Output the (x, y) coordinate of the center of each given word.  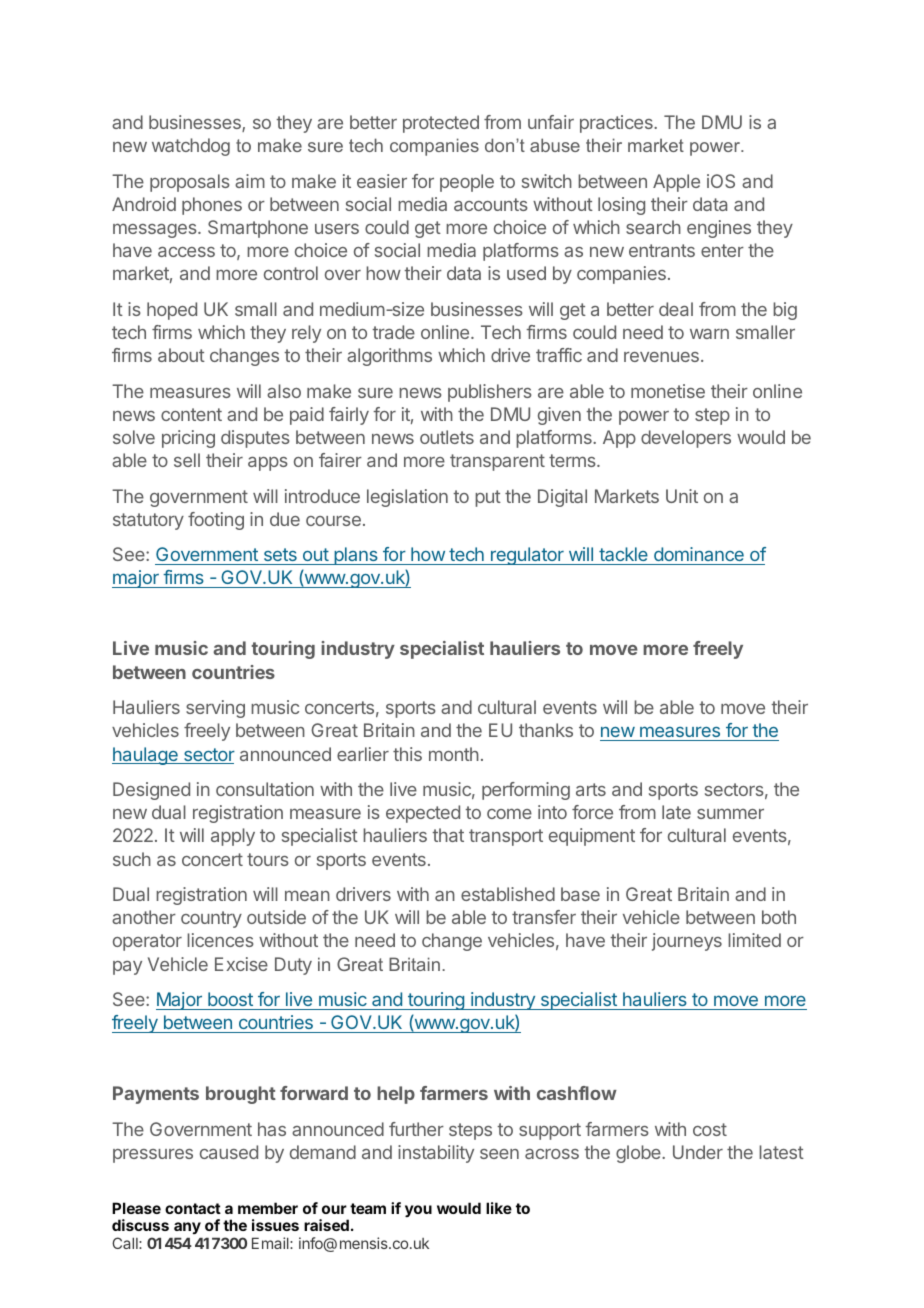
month (454, 754)
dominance (698, 556)
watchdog (191, 147)
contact (193, 1208)
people (467, 183)
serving (215, 709)
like (499, 1208)
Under (698, 1152)
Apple (676, 183)
